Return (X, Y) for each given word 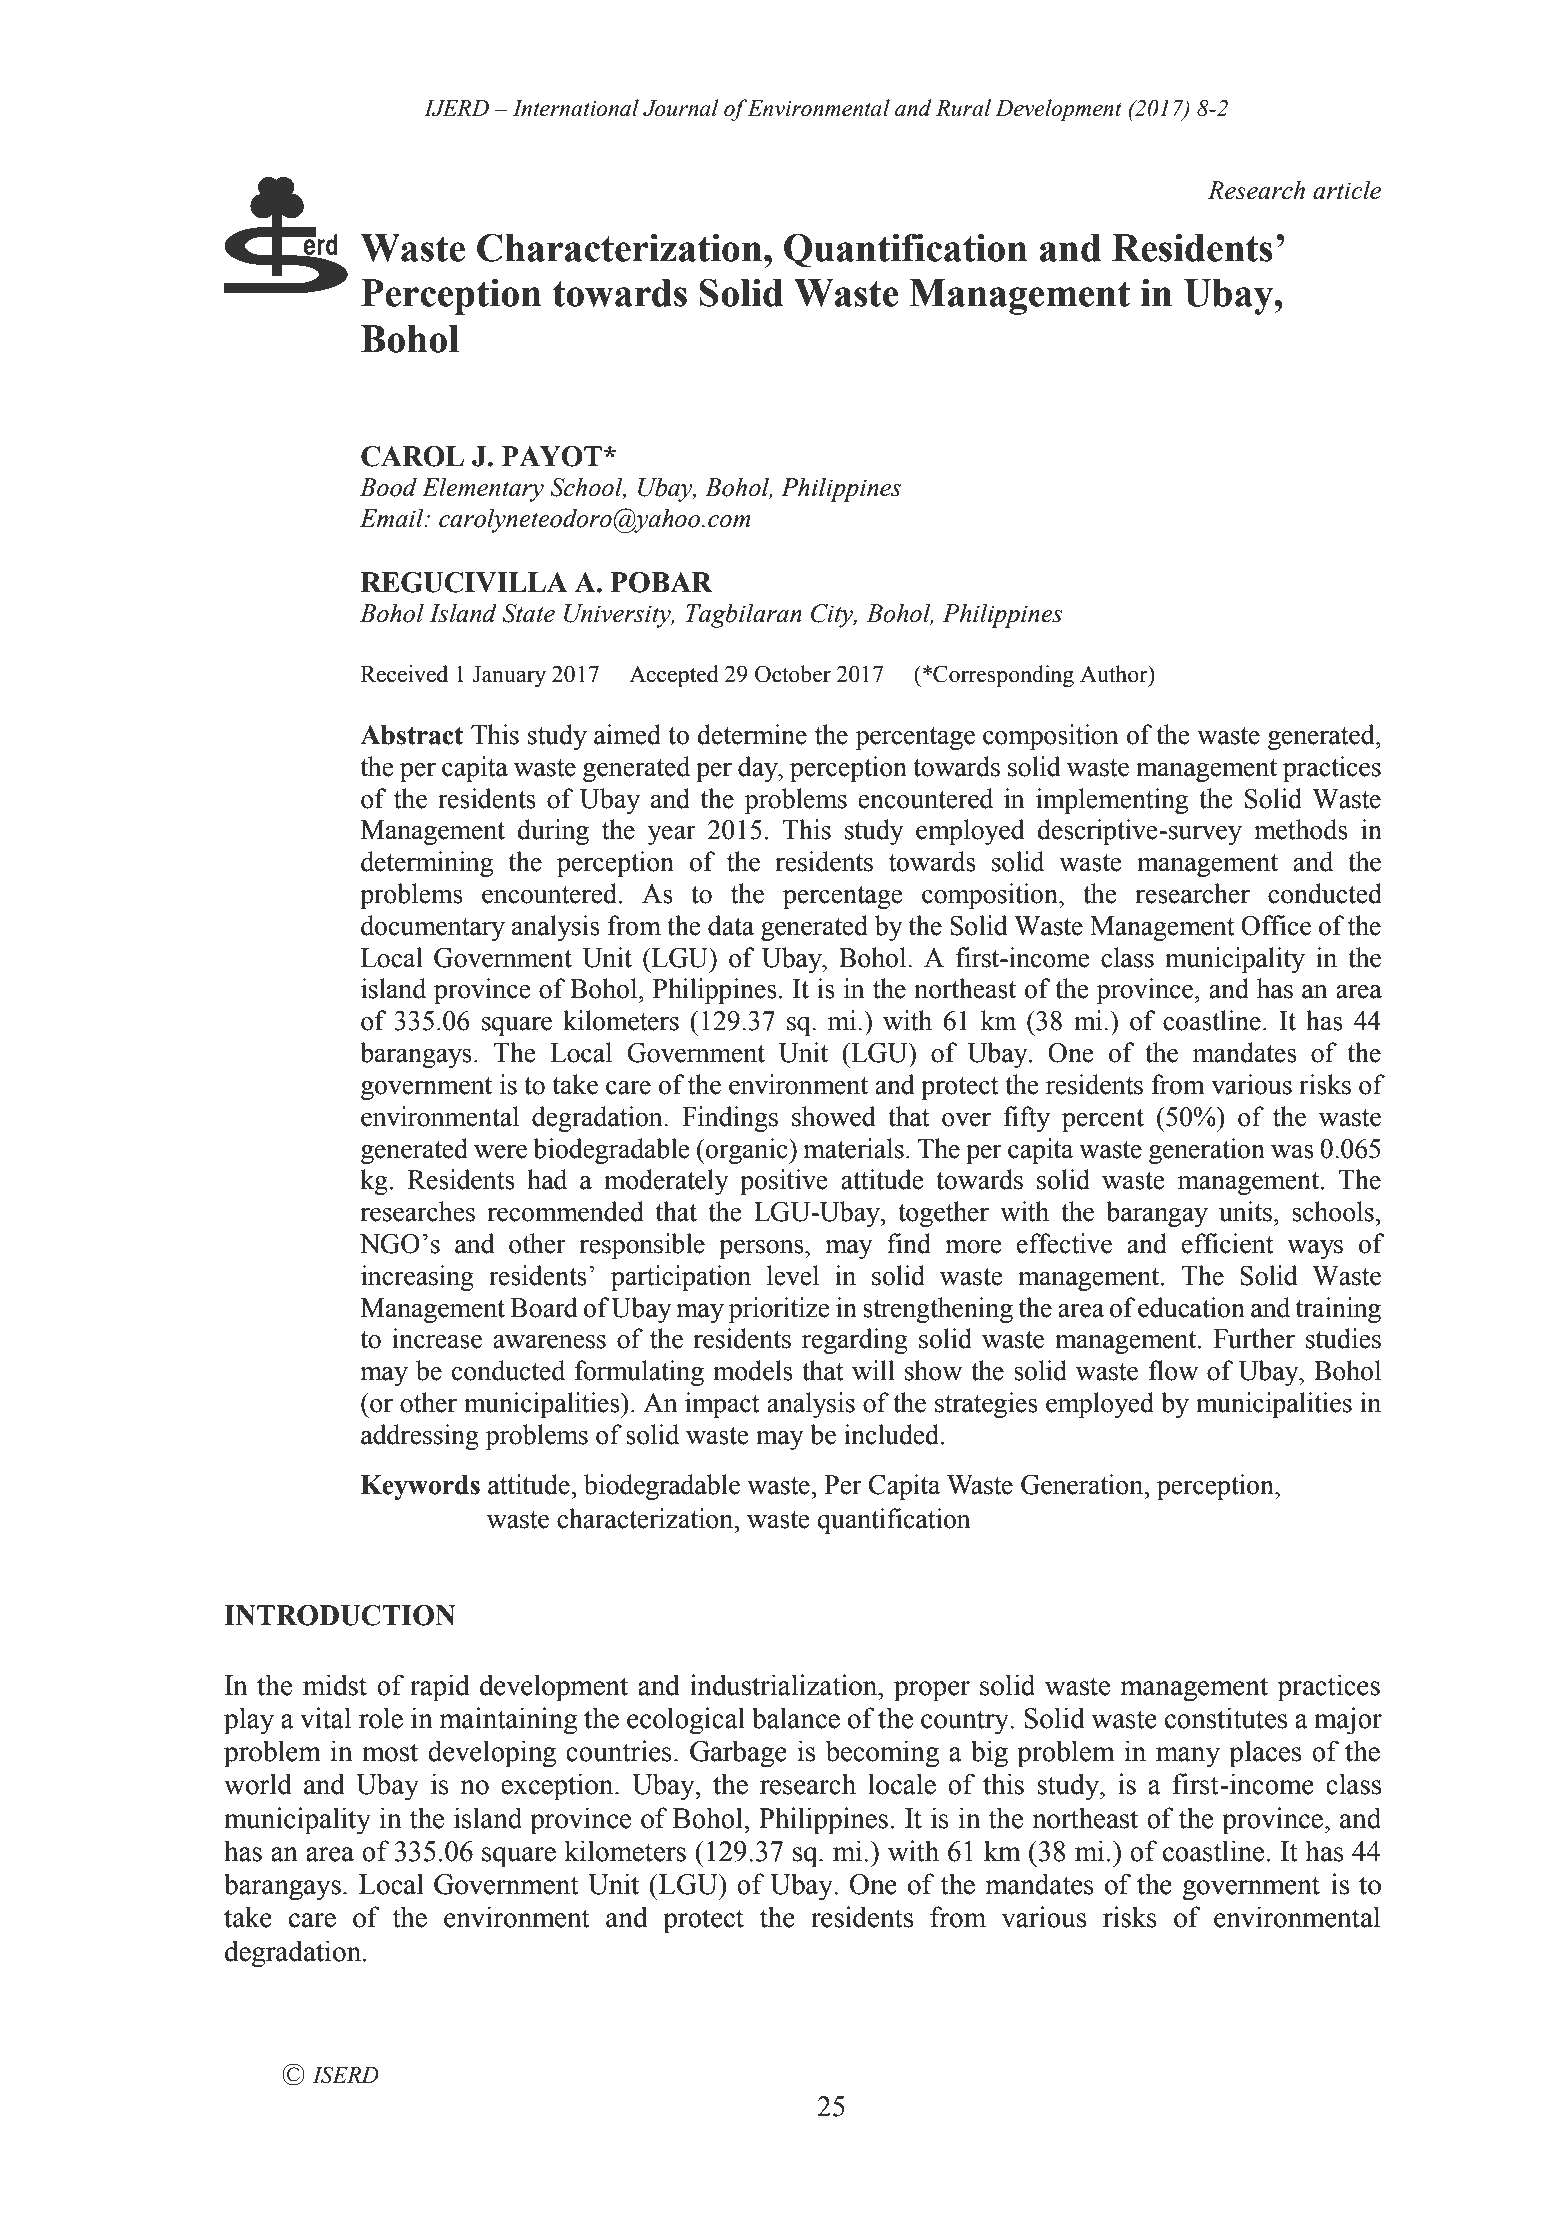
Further (1254, 1338)
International (576, 108)
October (793, 674)
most (390, 1752)
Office (1276, 925)
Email (393, 518)
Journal (681, 108)
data (731, 925)
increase (437, 1338)
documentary (433, 928)
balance (796, 1718)
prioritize (779, 1310)
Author (1115, 674)
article (1347, 190)
